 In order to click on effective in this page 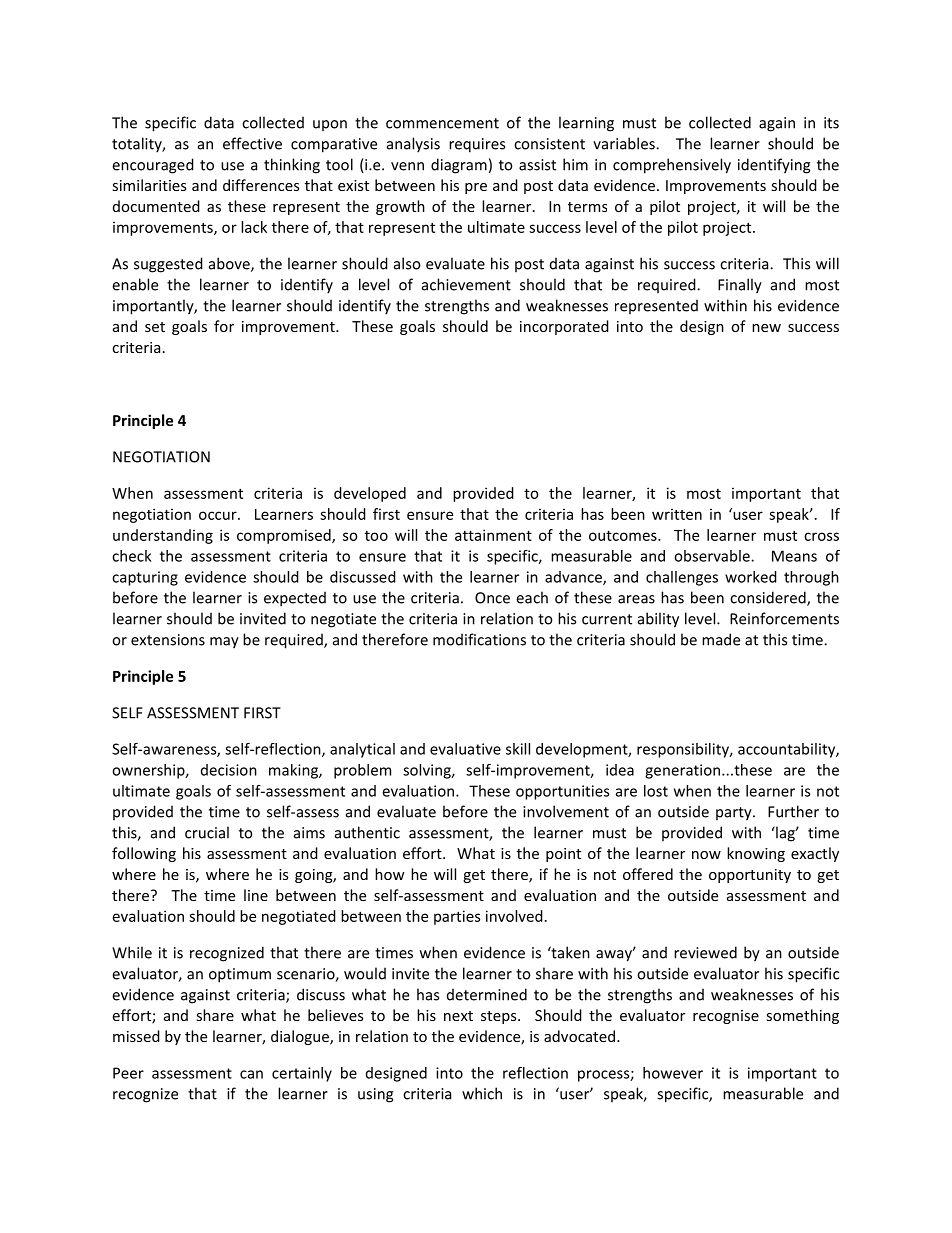, I will do `click(252, 143)`.
